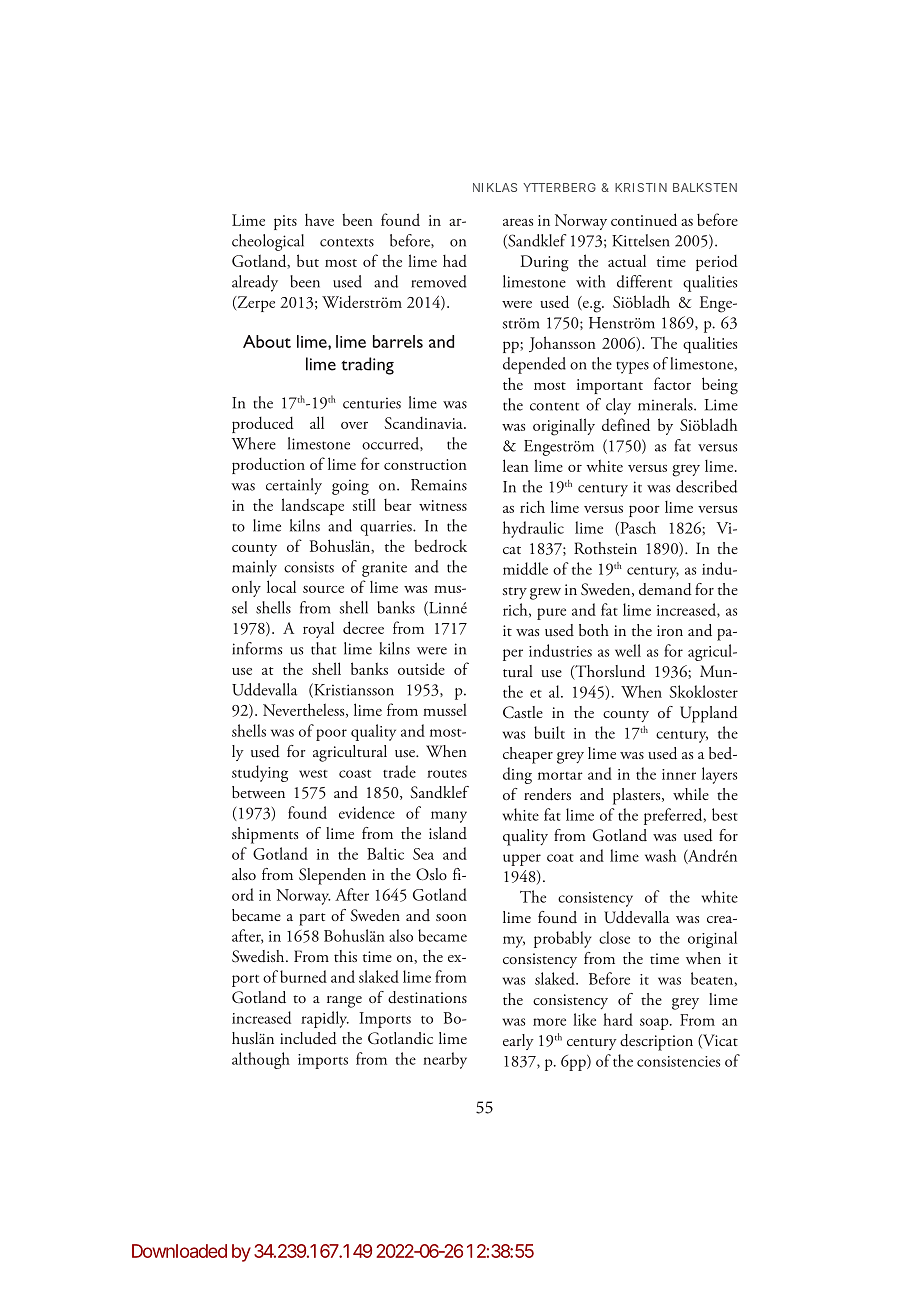  What do you see at coordinates (679, 774) in the screenshot?
I see `inner` at bounding box center [679, 774].
